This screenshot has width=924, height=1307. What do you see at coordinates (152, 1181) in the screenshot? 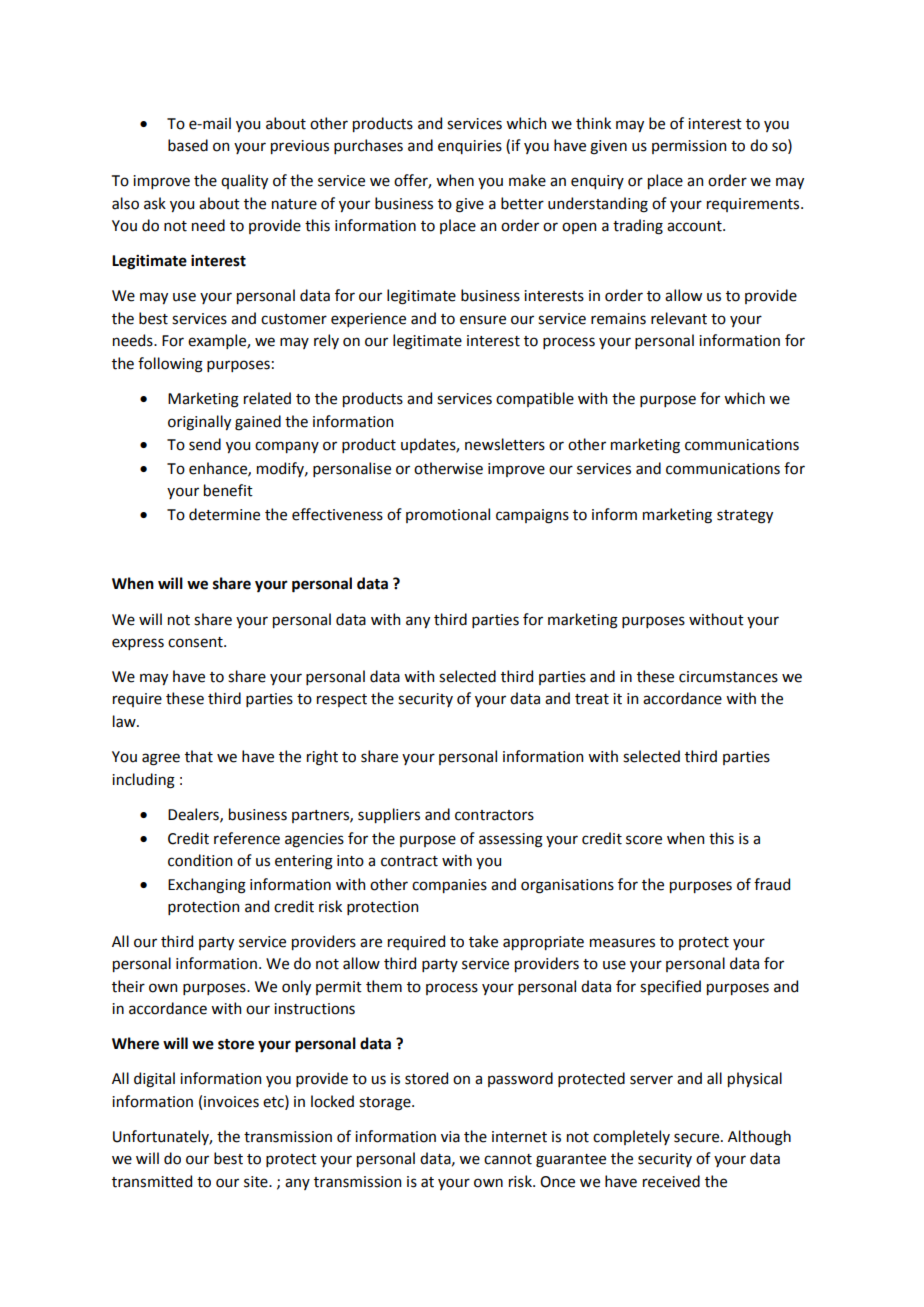
I see `transmitted` at bounding box center [152, 1181].
